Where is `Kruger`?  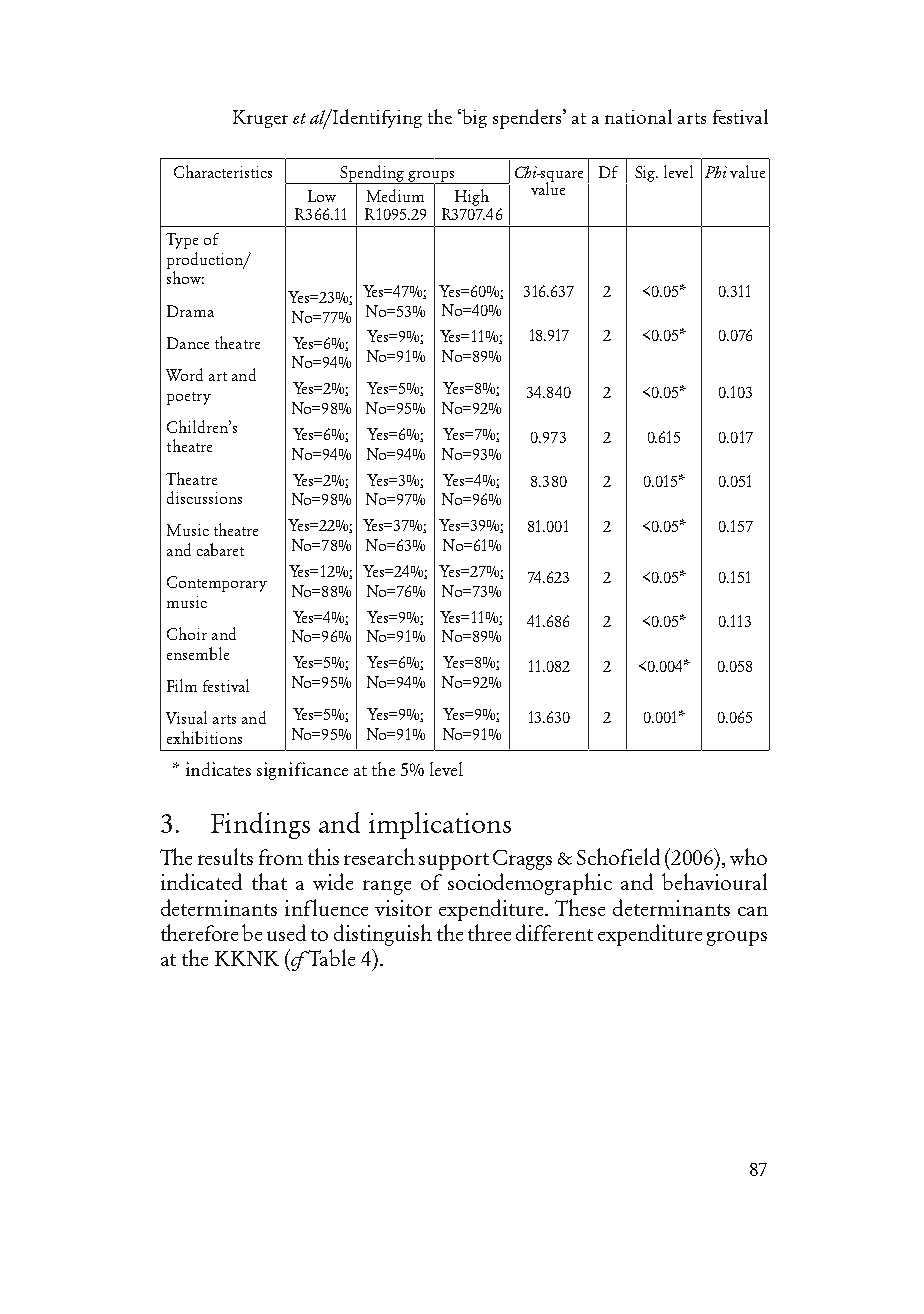
Kruger is located at coordinates (260, 119).
